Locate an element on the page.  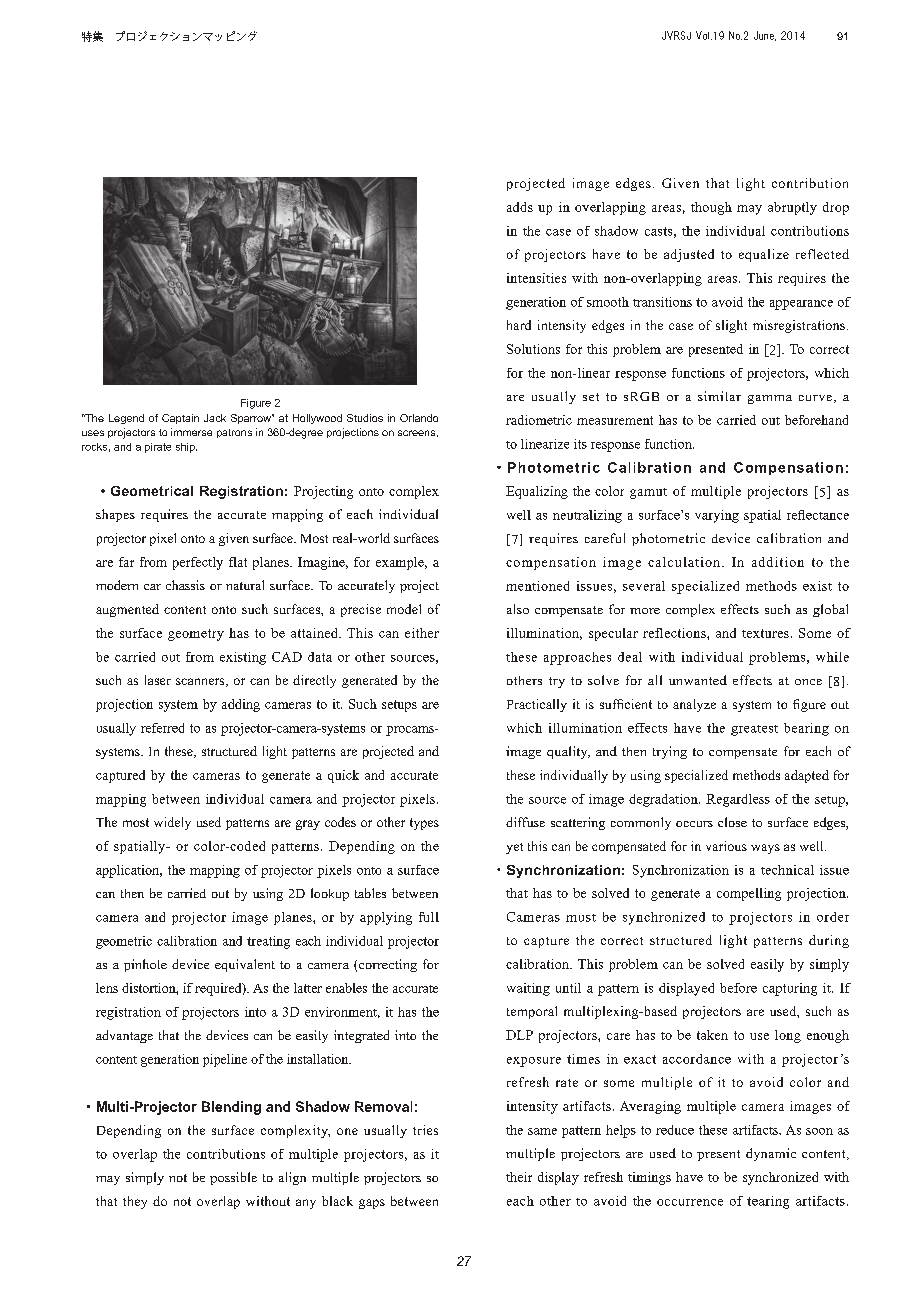
full is located at coordinates (429, 917).
